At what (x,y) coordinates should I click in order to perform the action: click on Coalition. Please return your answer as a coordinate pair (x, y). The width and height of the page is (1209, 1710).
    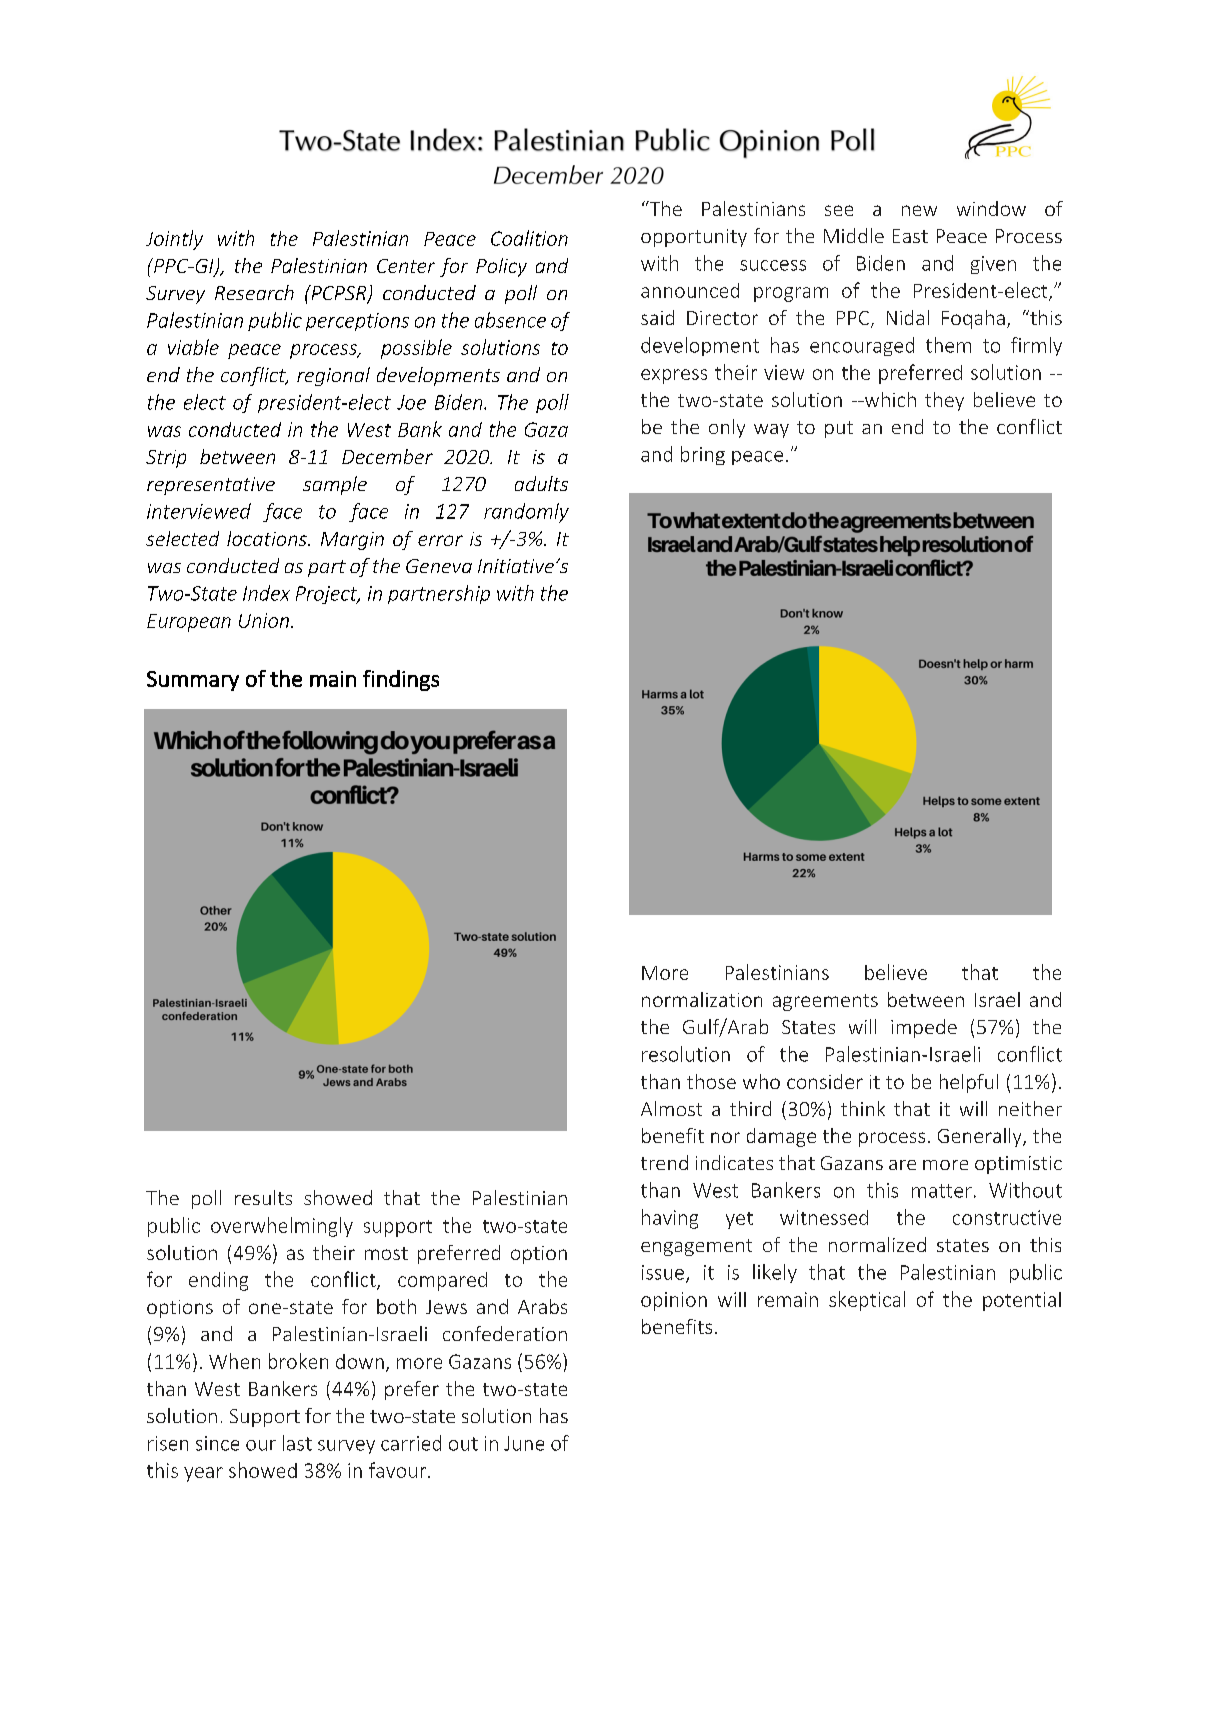
    Looking at the image, I should click on (529, 238).
